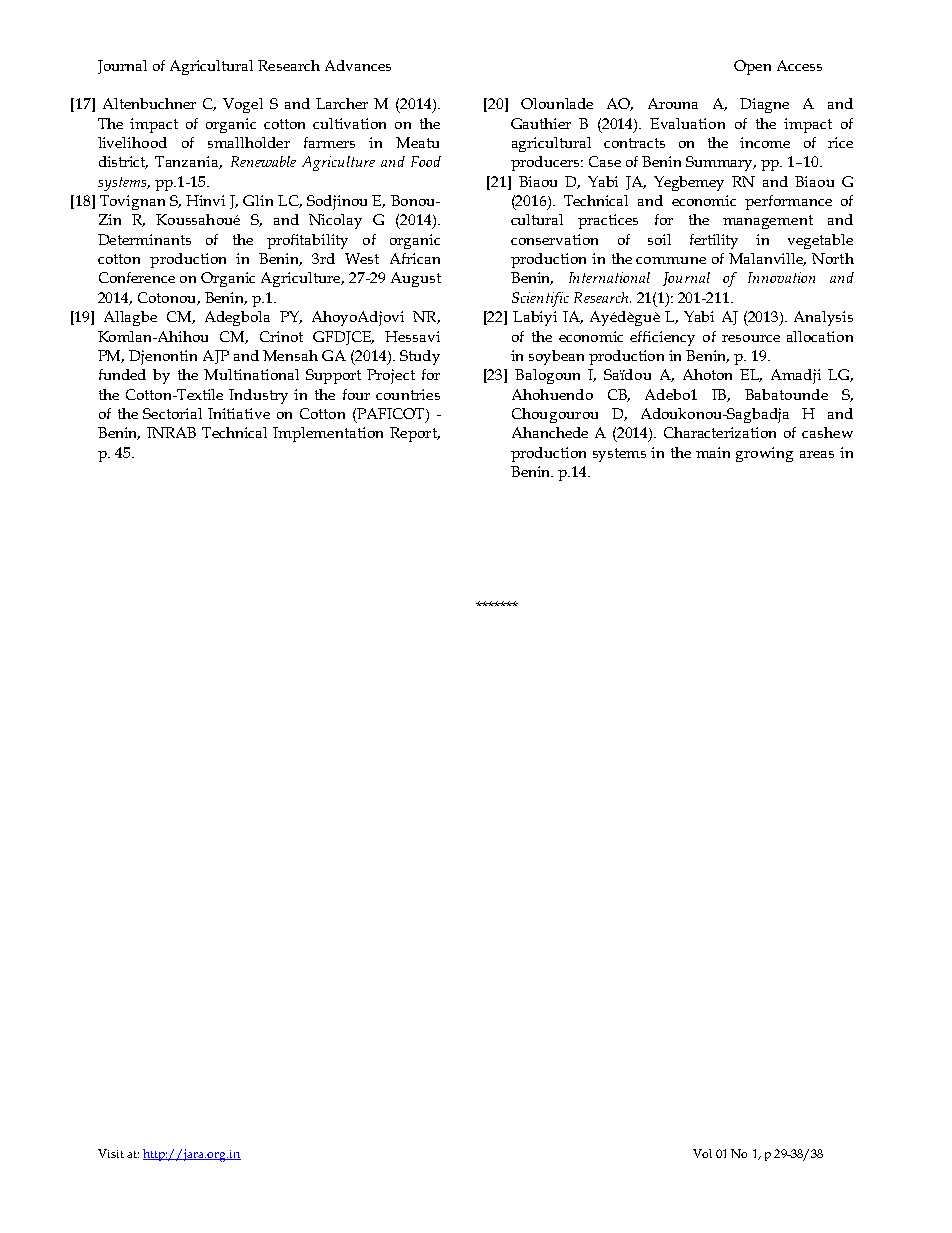 This page has width=952, height=1233. I want to click on Report, so click(414, 434).
